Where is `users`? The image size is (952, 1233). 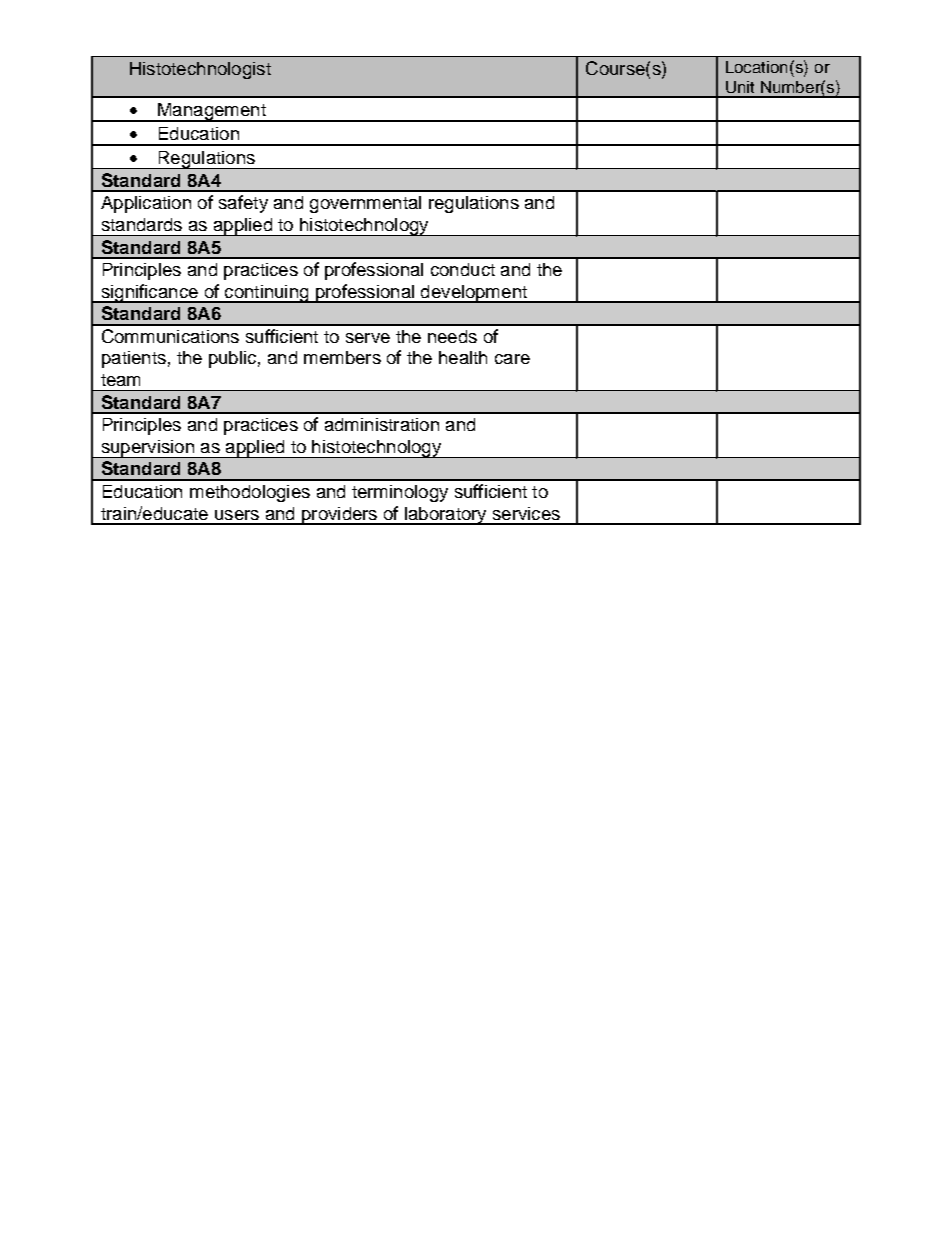 users is located at coordinates (237, 515).
